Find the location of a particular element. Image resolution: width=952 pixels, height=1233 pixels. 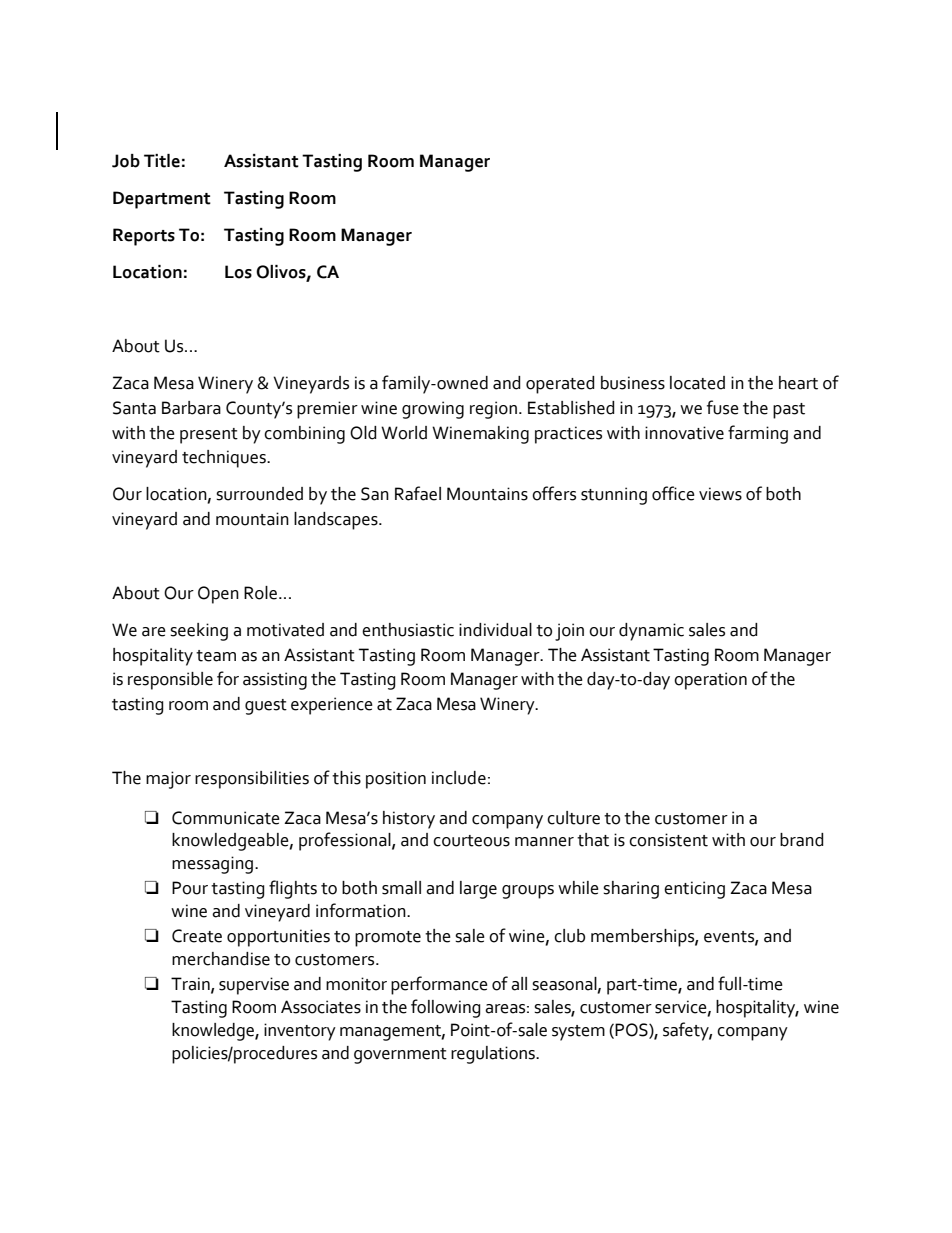

supervise is located at coordinates (254, 986).
